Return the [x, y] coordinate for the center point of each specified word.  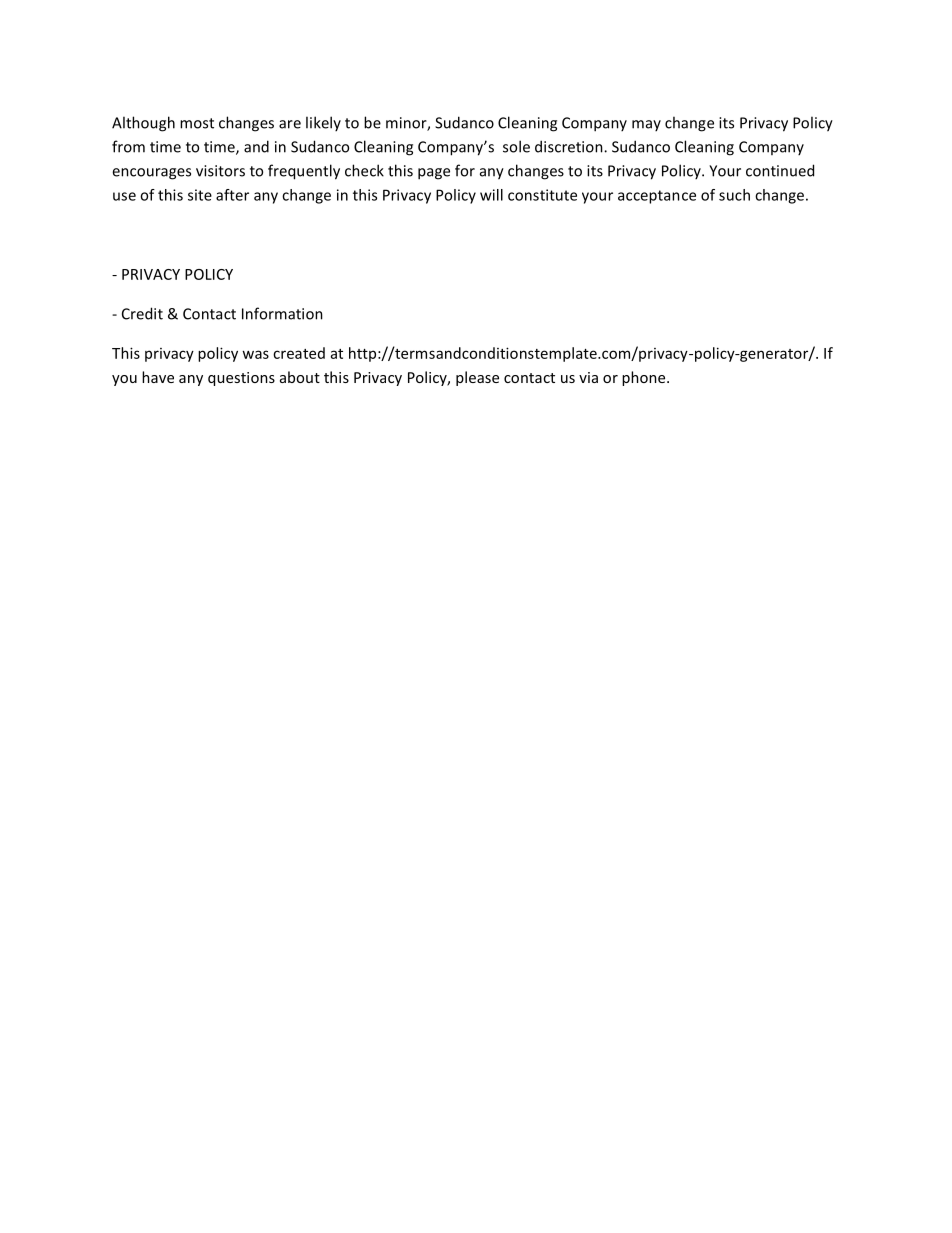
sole [516, 146]
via [588, 377]
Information [282, 313]
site [200, 195]
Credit [142, 313]
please [477, 378]
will [491, 195]
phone [645, 378]
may [646, 125]
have [158, 377]
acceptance [657, 197]
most [197, 123]
